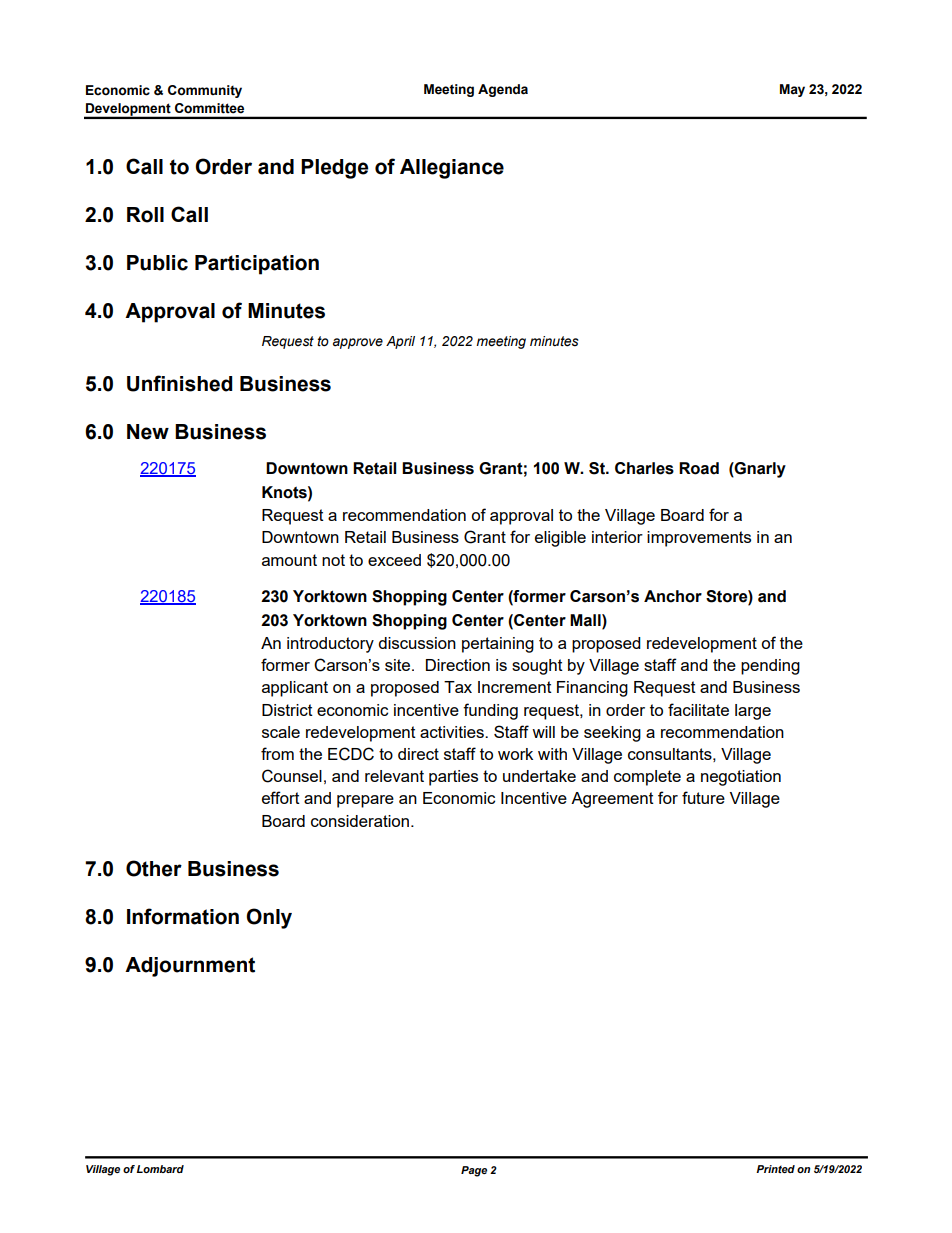  Describe the element at coordinates (295, 689) in the screenshot. I see `applicant` at that location.
